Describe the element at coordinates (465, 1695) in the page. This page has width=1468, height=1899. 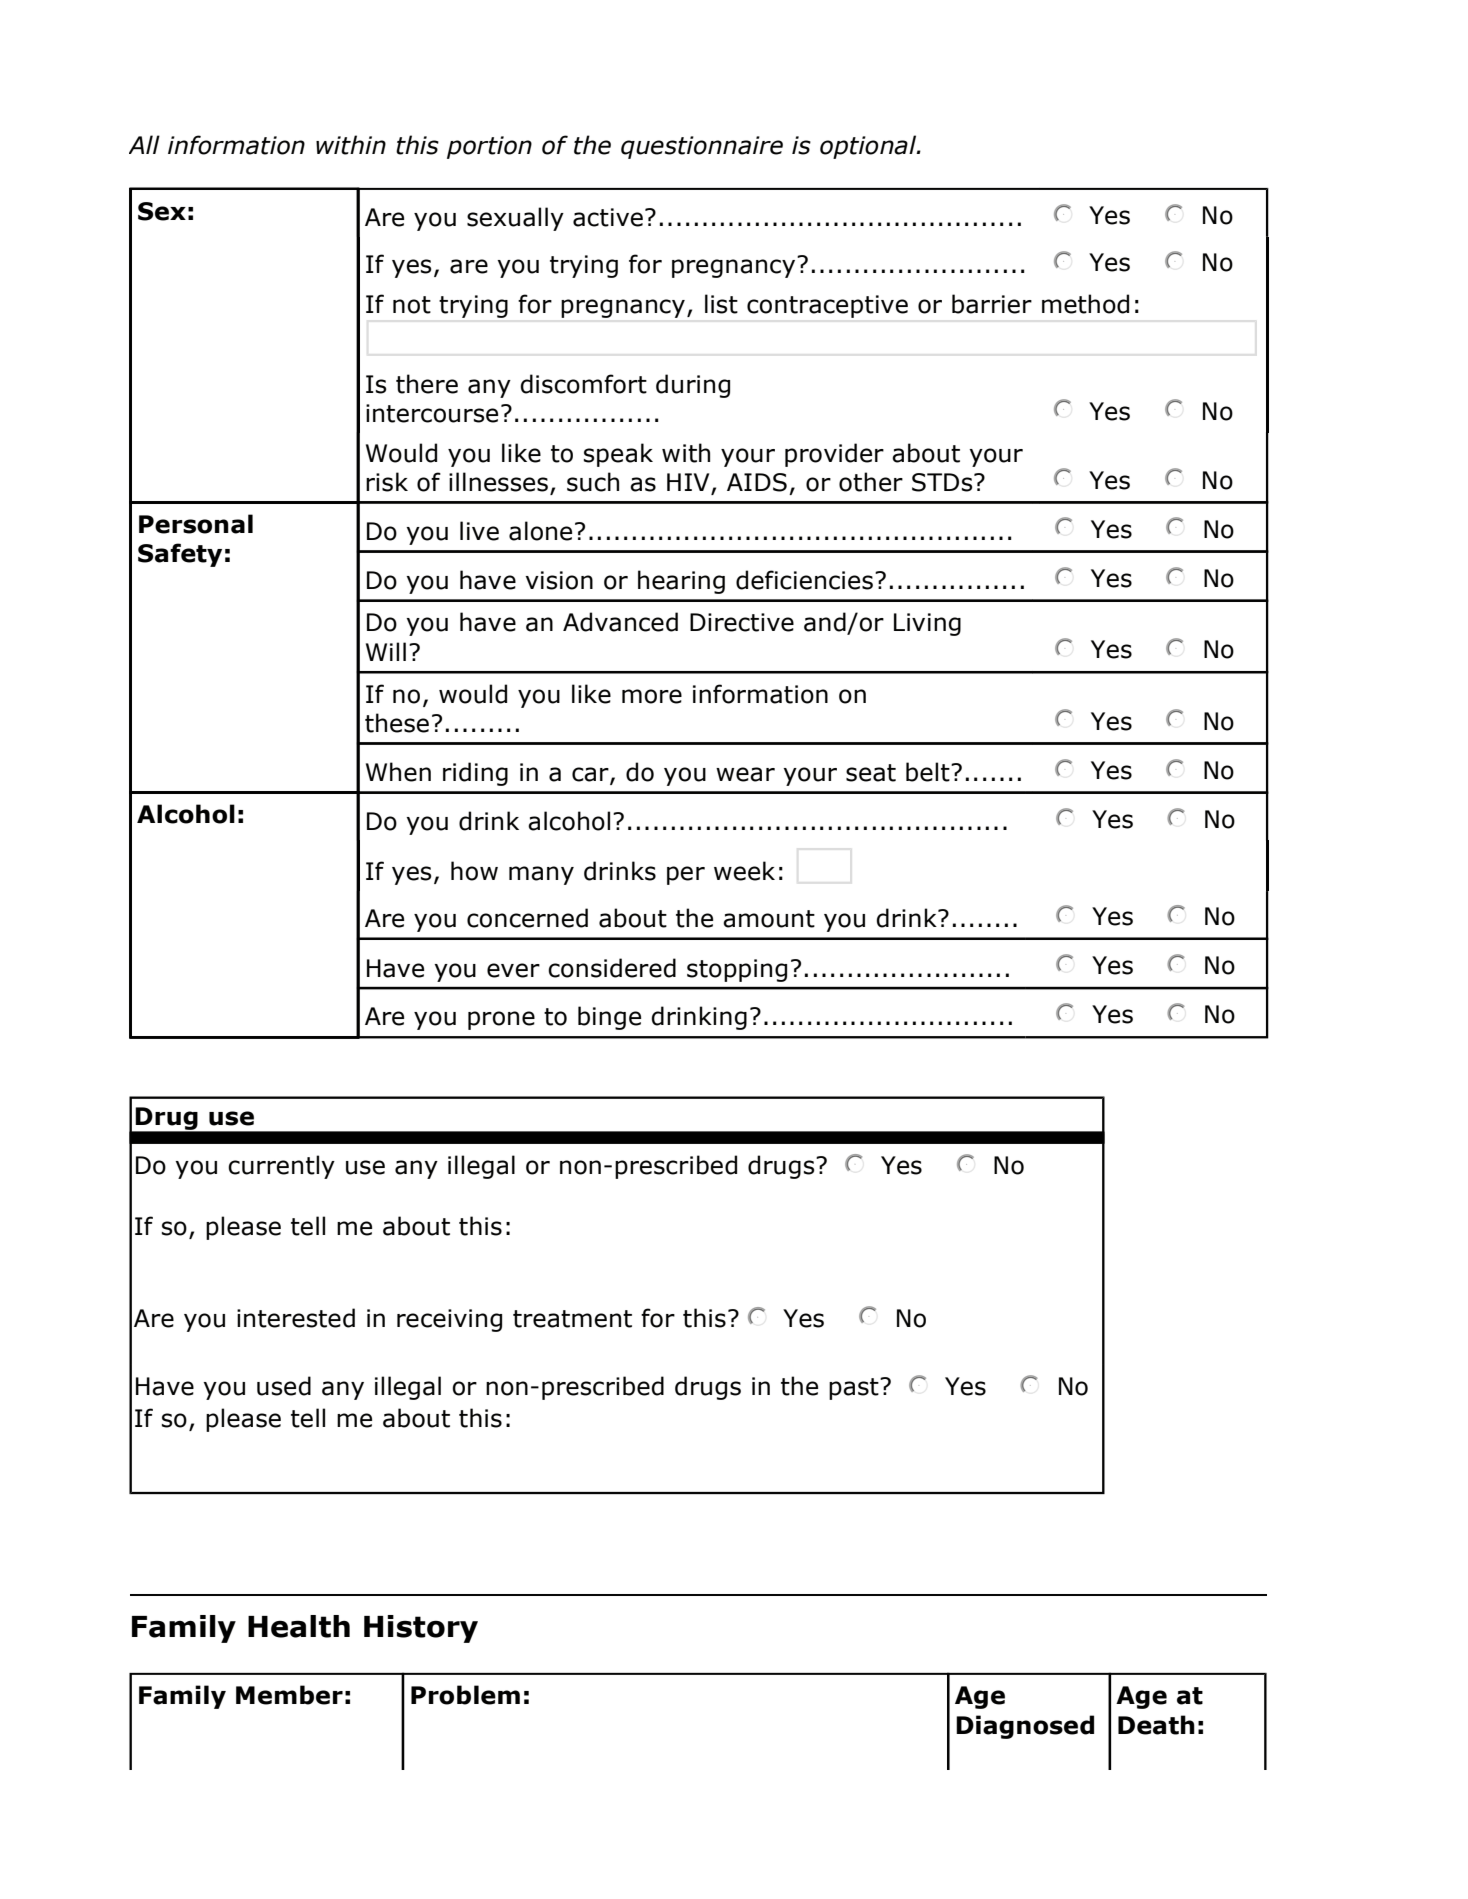
I see `Problem` at that location.
